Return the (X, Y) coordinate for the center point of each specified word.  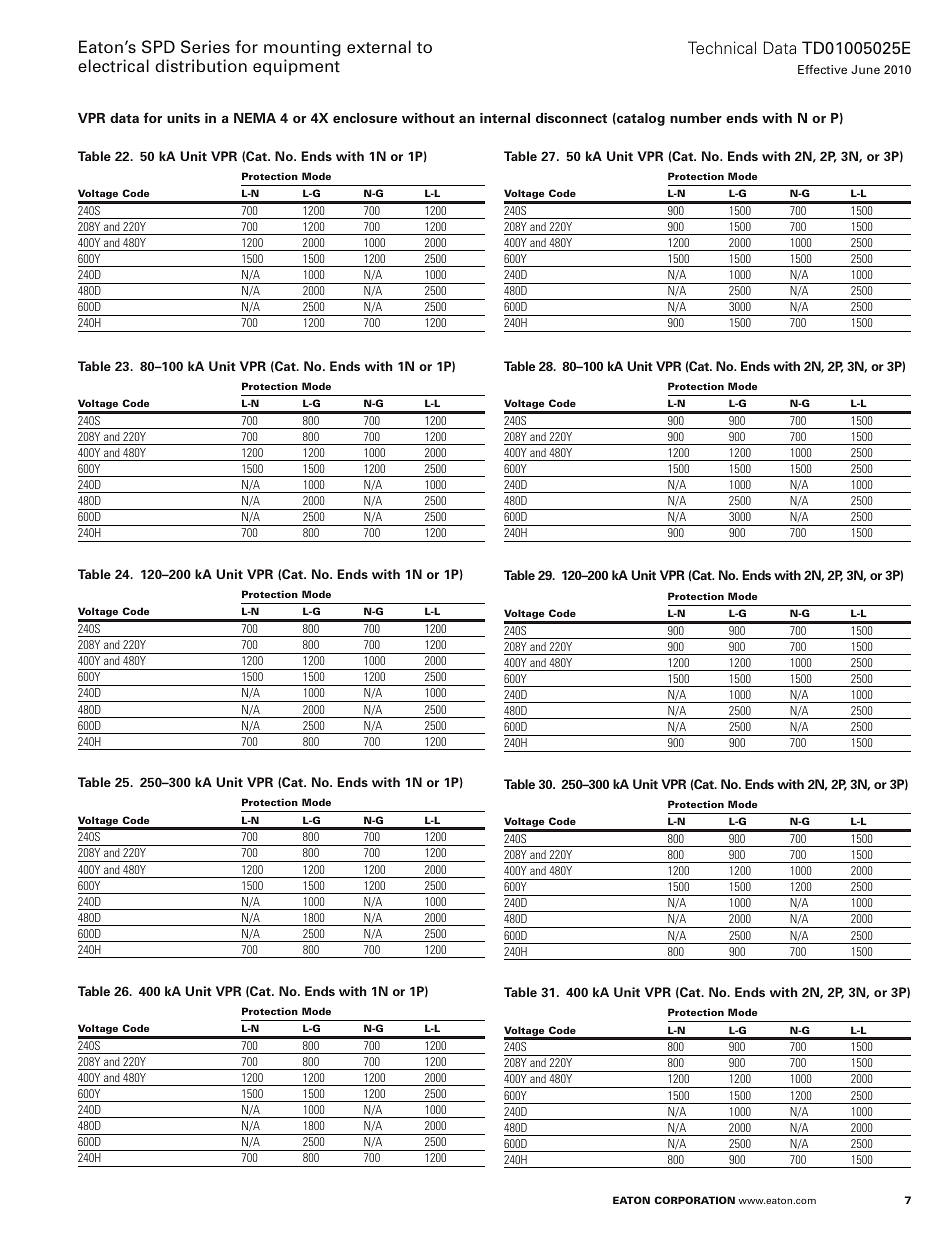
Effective (822, 69)
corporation (694, 1200)
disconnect (571, 118)
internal (505, 118)
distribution (201, 66)
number (696, 118)
